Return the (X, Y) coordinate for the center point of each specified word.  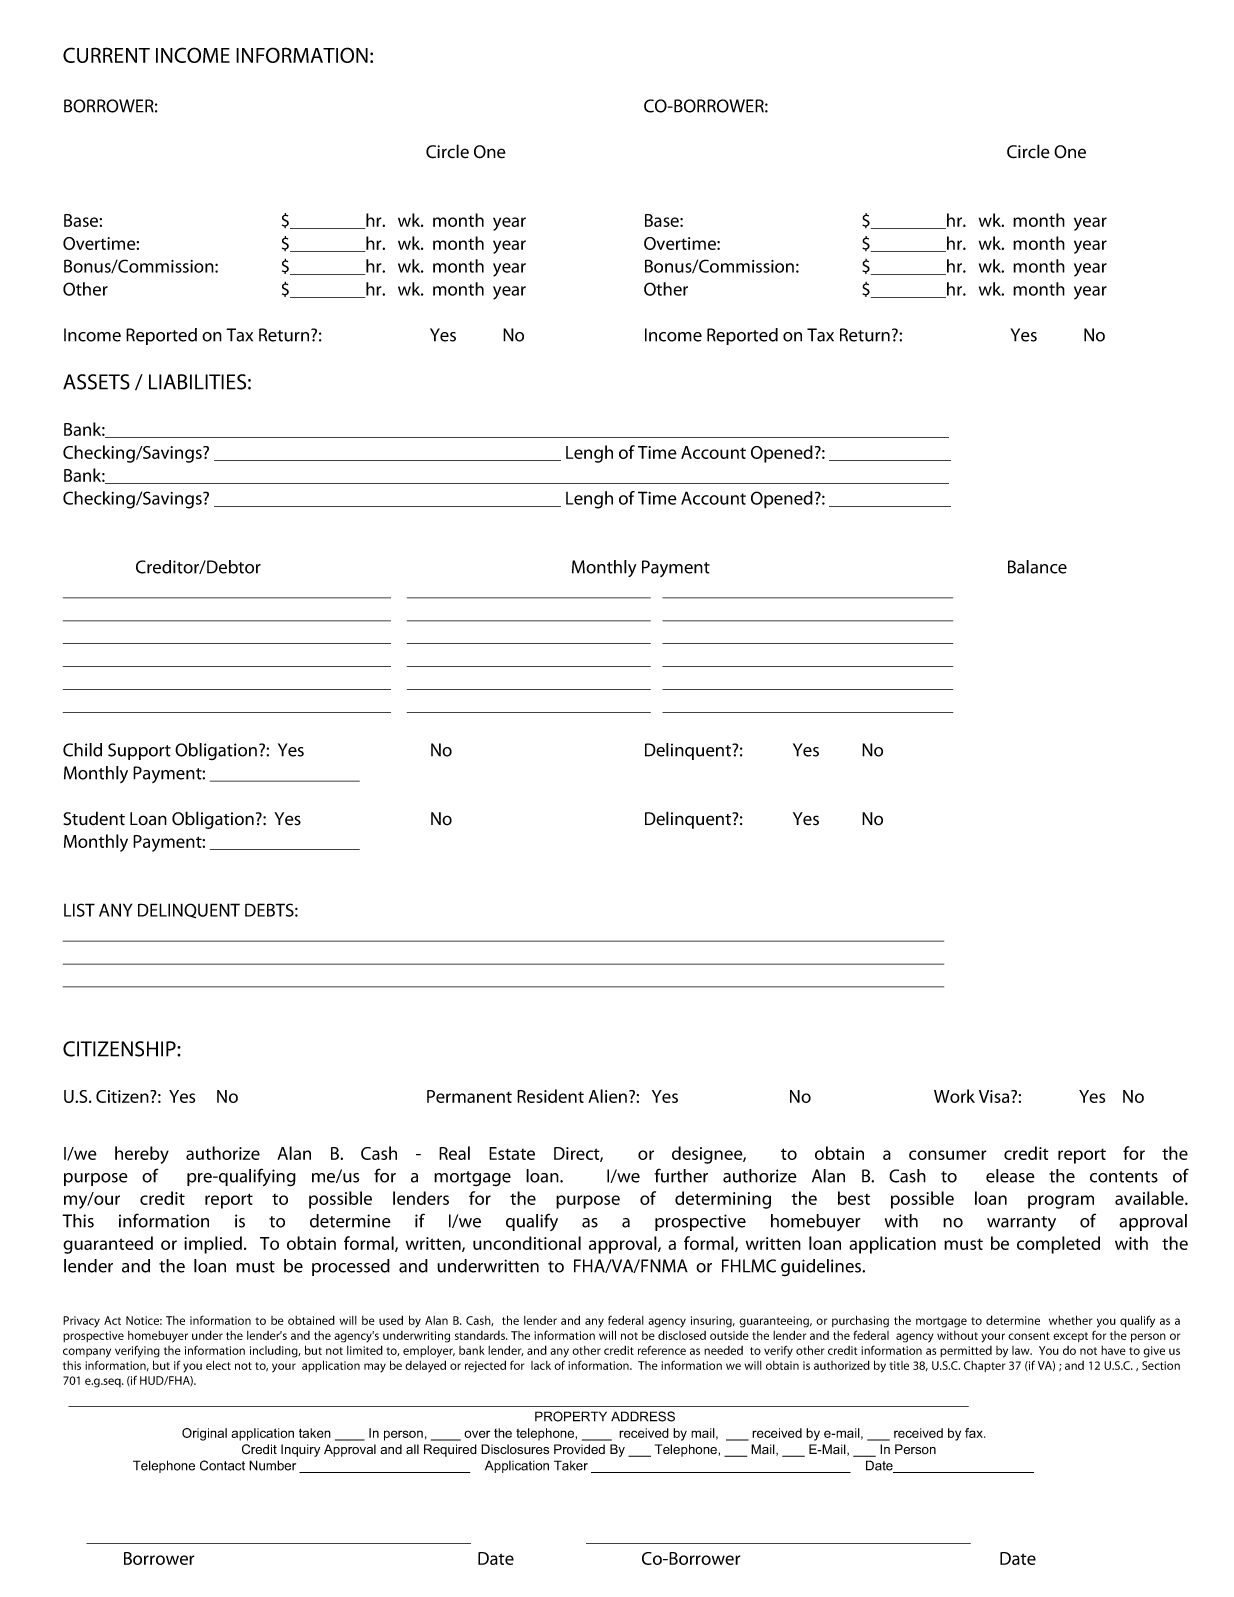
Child (82, 750)
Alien (607, 1096)
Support (139, 751)
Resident (550, 1096)
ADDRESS (643, 1416)
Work (954, 1096)
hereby (142, 1155)
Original (204, 1434)
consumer (948, 1155)
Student (94, 818)
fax (975, 1433)
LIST (79, 910)
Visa (995, 1096)
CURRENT (106, 55)
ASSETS (96, 382)
